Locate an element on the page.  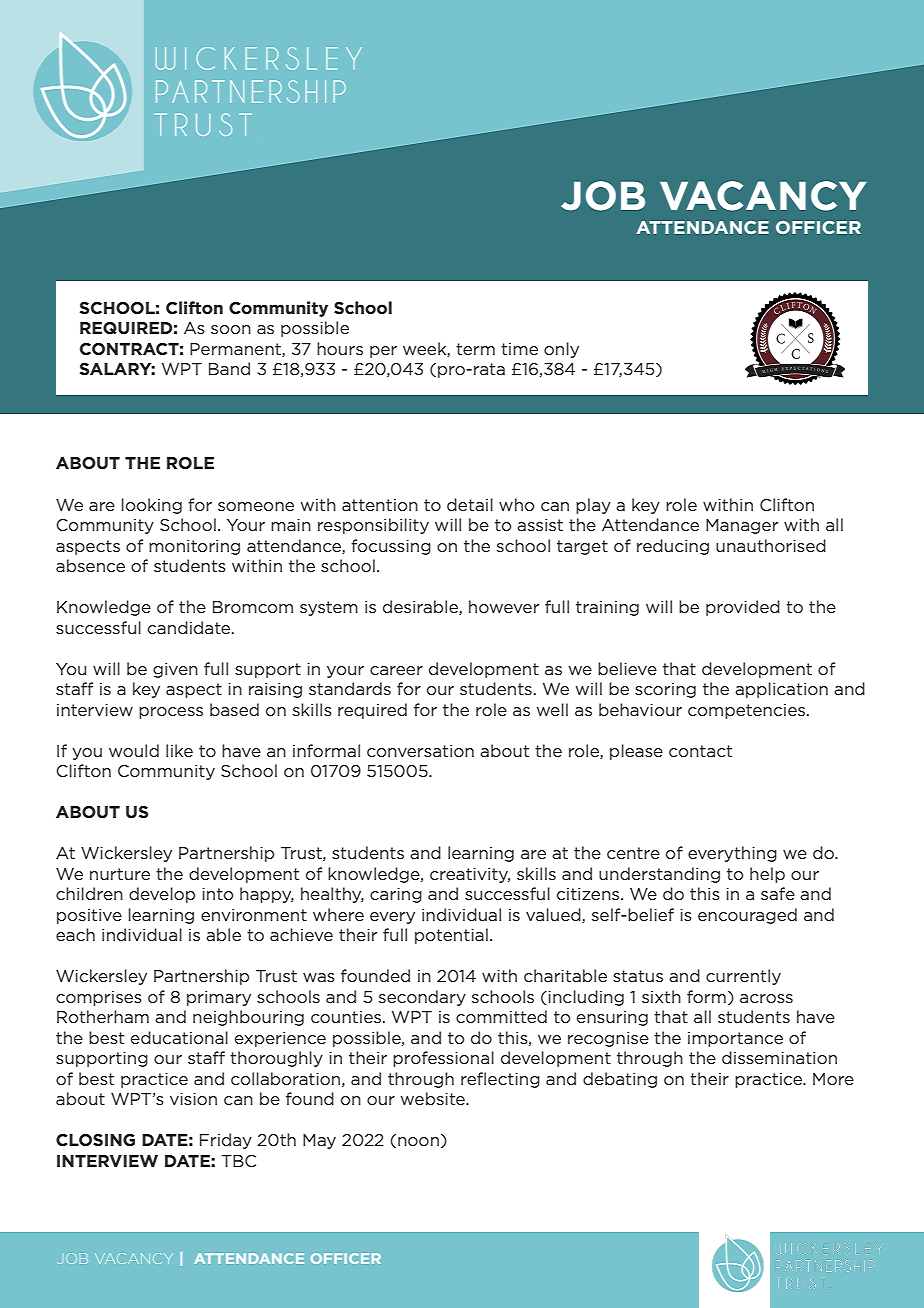
primary is located at coordinates (219, 998).
